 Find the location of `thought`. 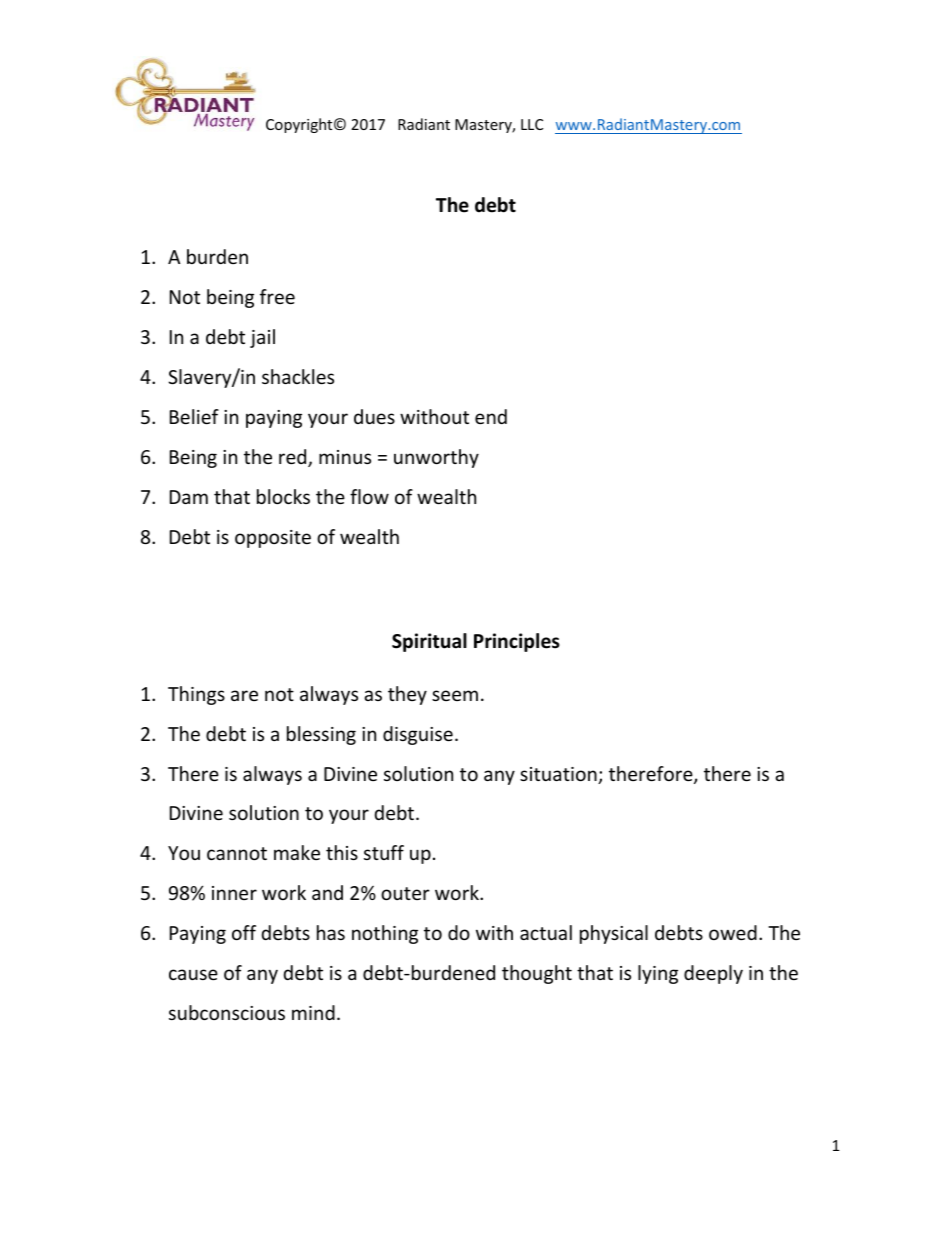

thought is located at coordinates (537, 974).
